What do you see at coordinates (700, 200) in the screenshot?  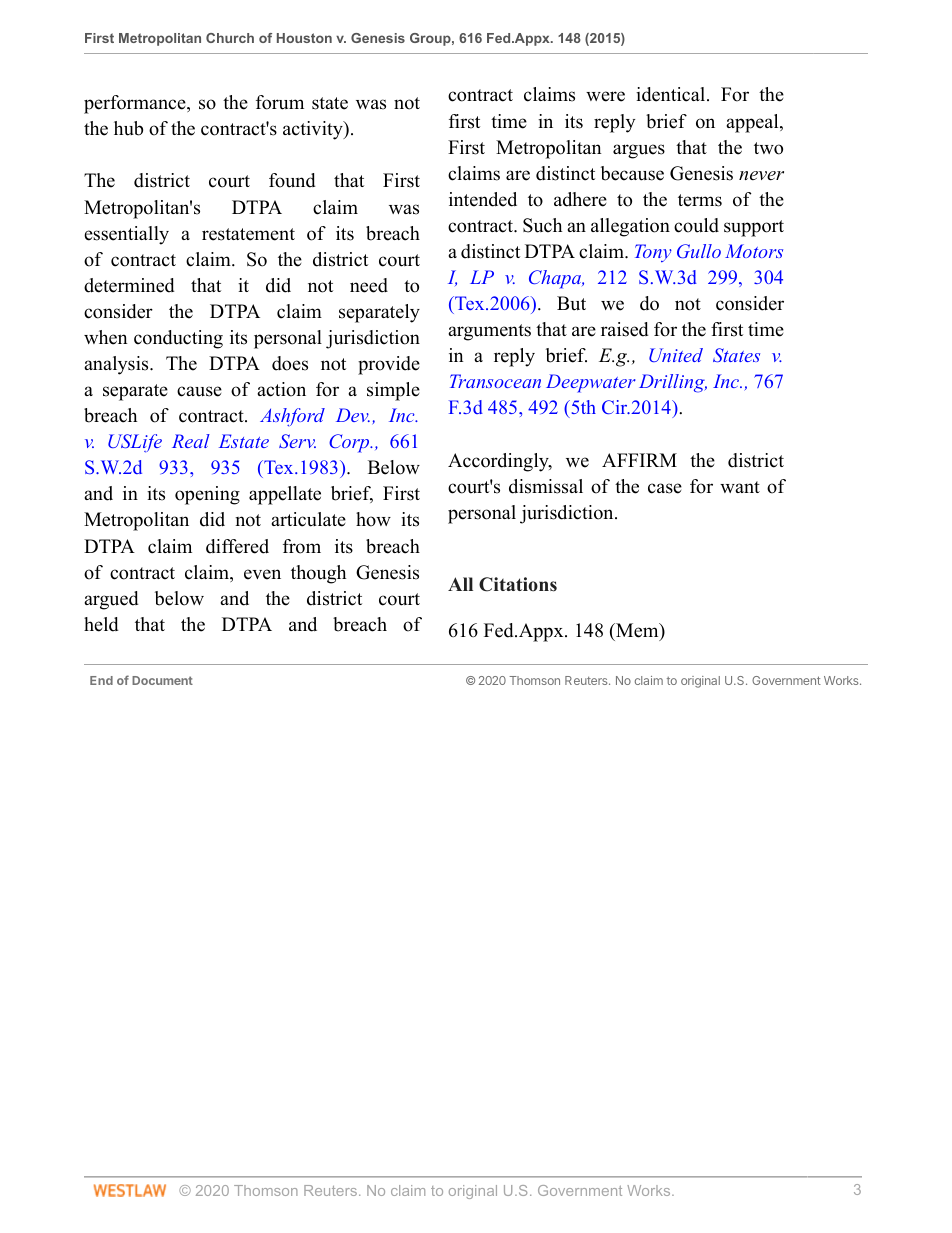 I see `terms` at bounding box center [700, 200].
